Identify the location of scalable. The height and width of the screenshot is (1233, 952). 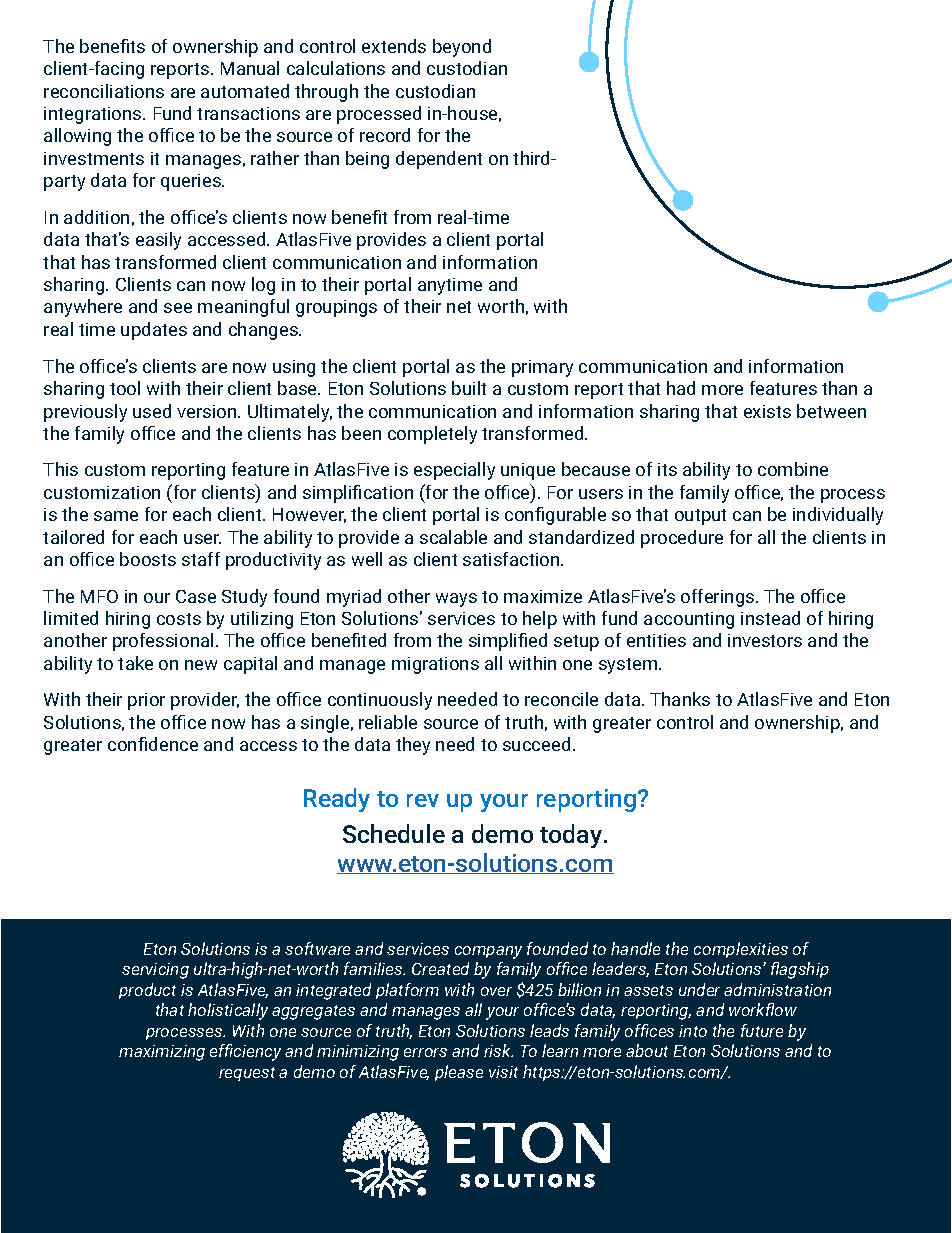
(453, 537).
